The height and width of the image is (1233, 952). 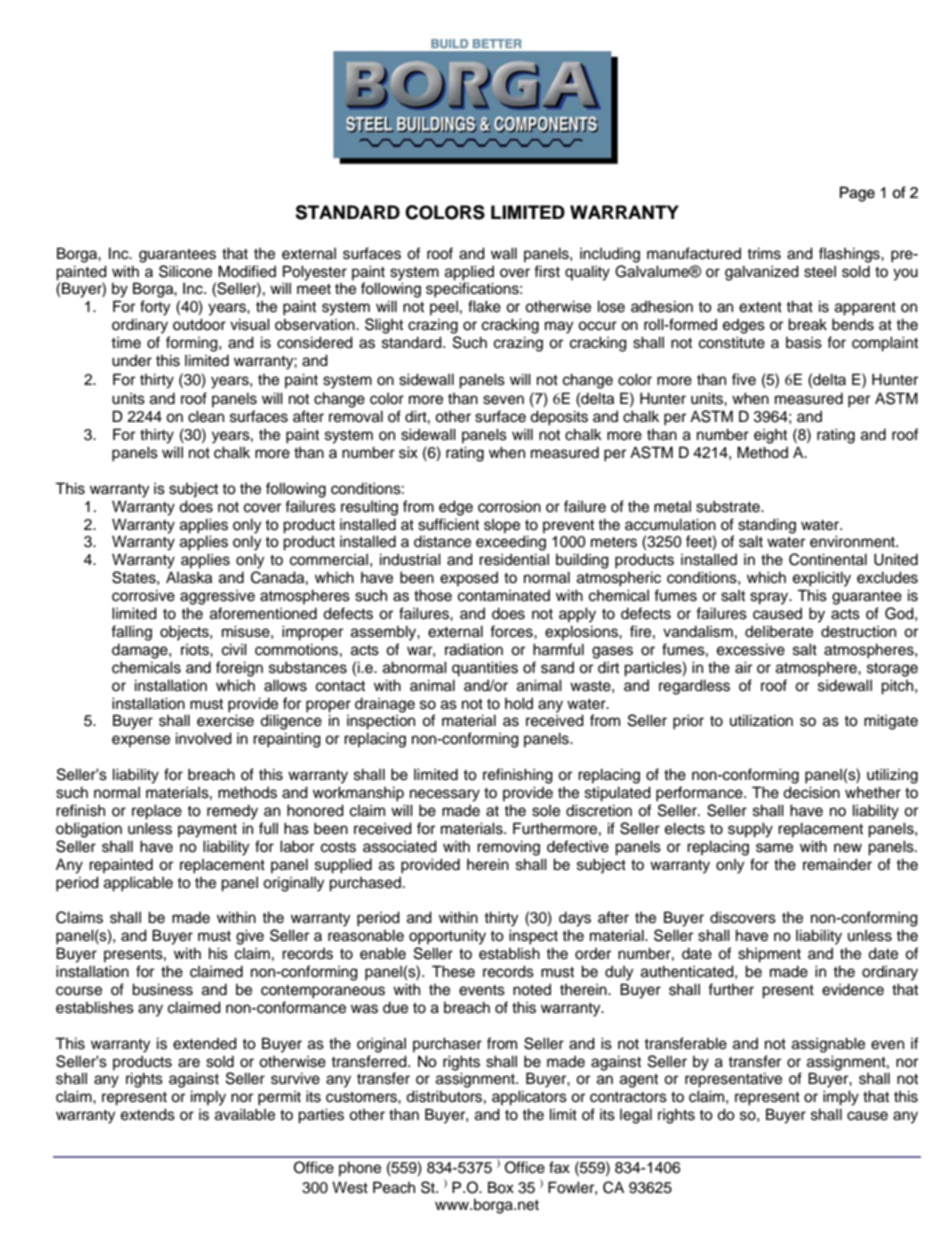 I want to click on explicitly, so click(x=822, y=579).
